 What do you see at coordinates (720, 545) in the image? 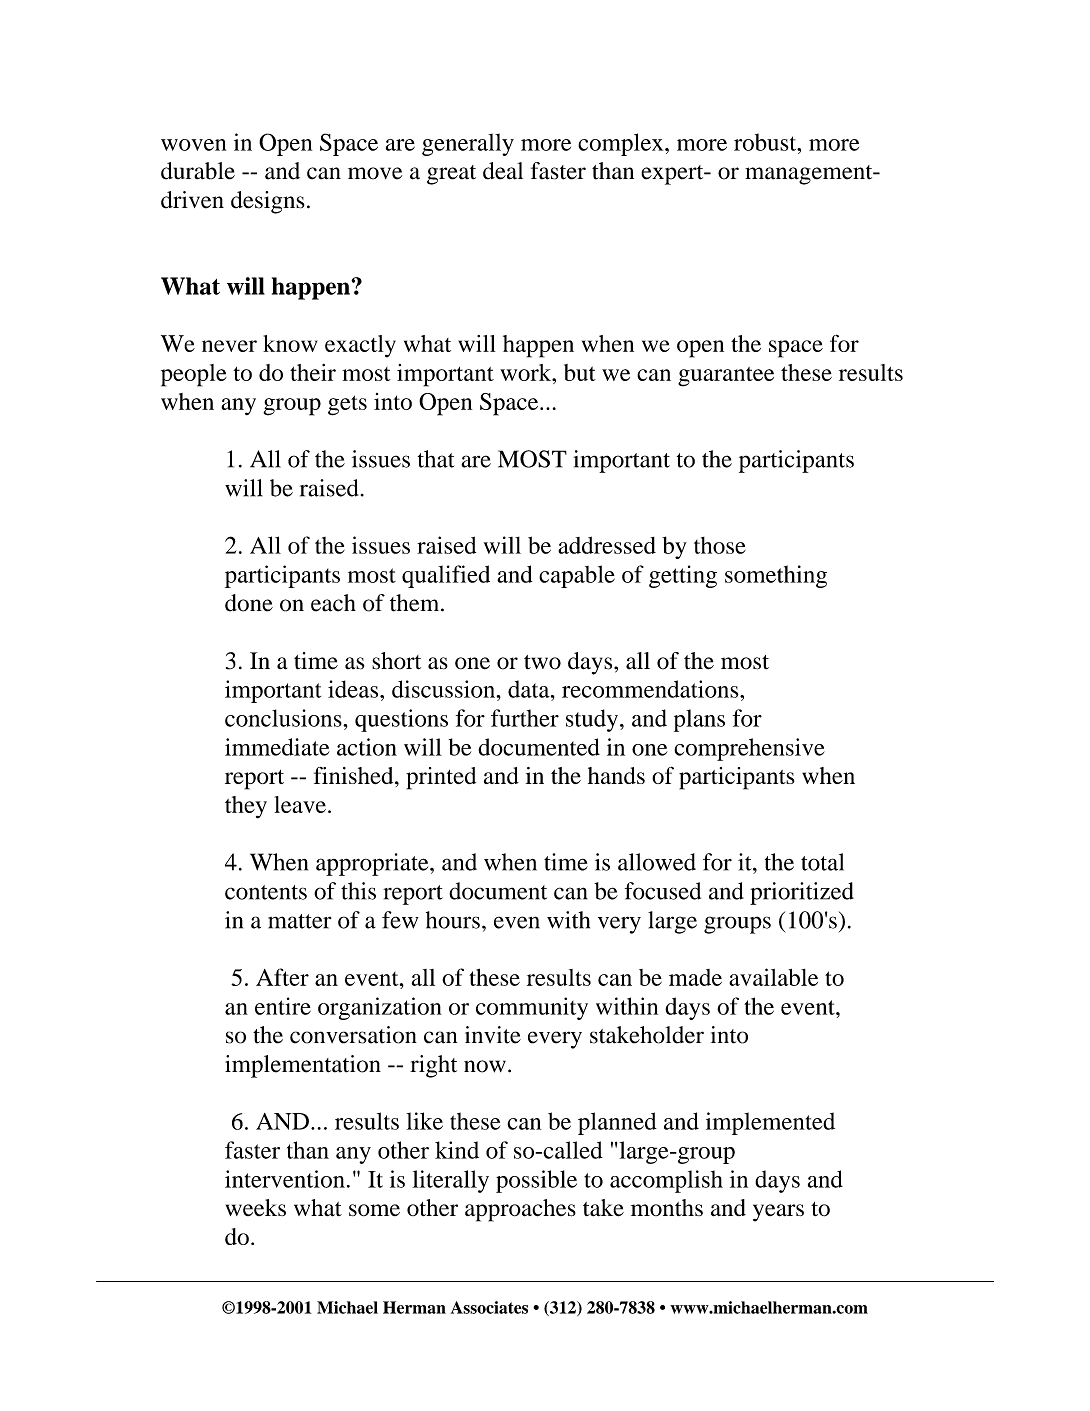
I see `those` at bounding box center [720, 545].
